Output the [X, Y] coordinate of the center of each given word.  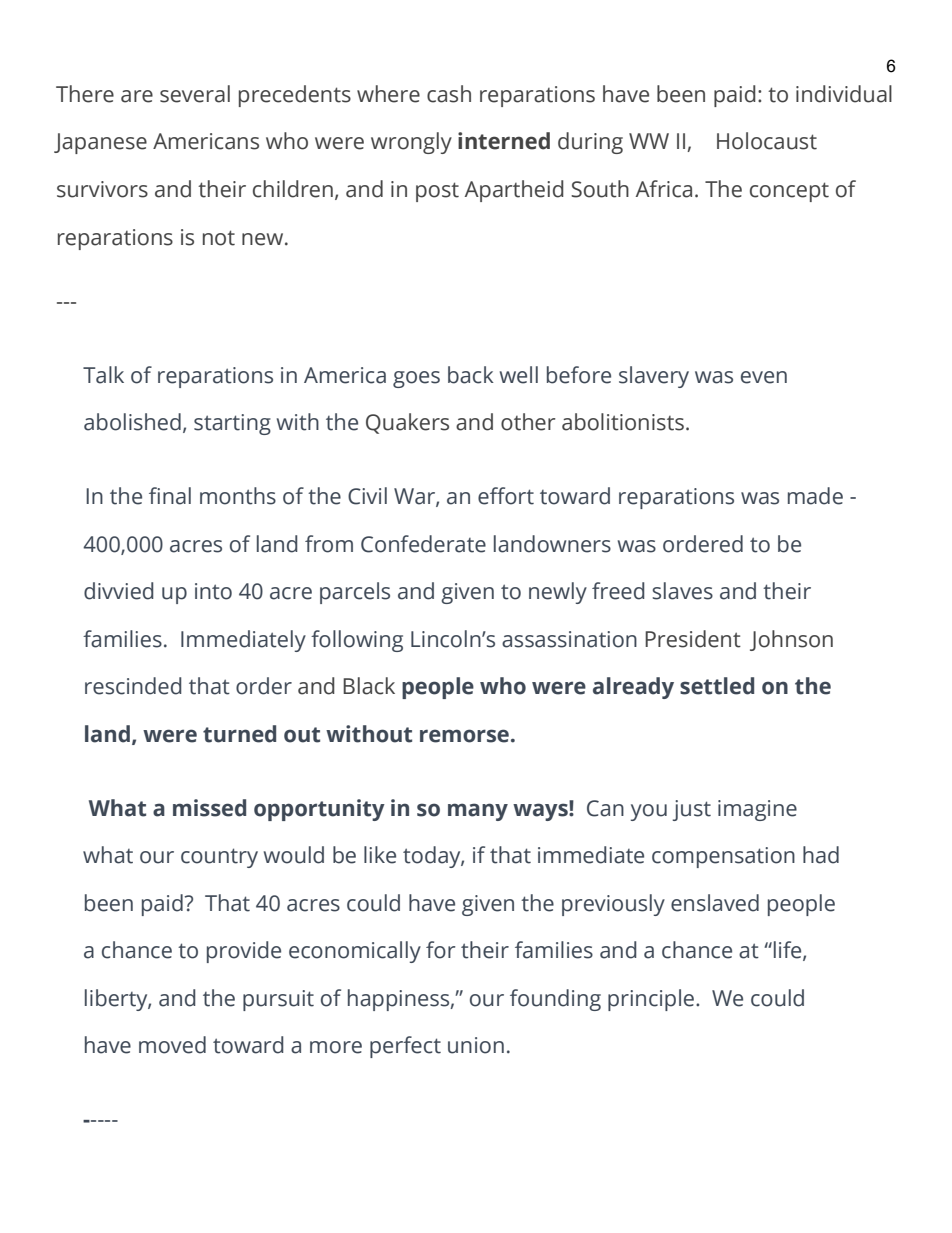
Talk [103, 375]
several [195, 94]
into [213, 591]
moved [172, 1045]
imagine [757, 810]
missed [209, 808]
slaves [682, 591]
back [471, 375]
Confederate [423, 544]
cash [449, 94]
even [764, 377]
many [478, 812]
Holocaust [767, 141]
